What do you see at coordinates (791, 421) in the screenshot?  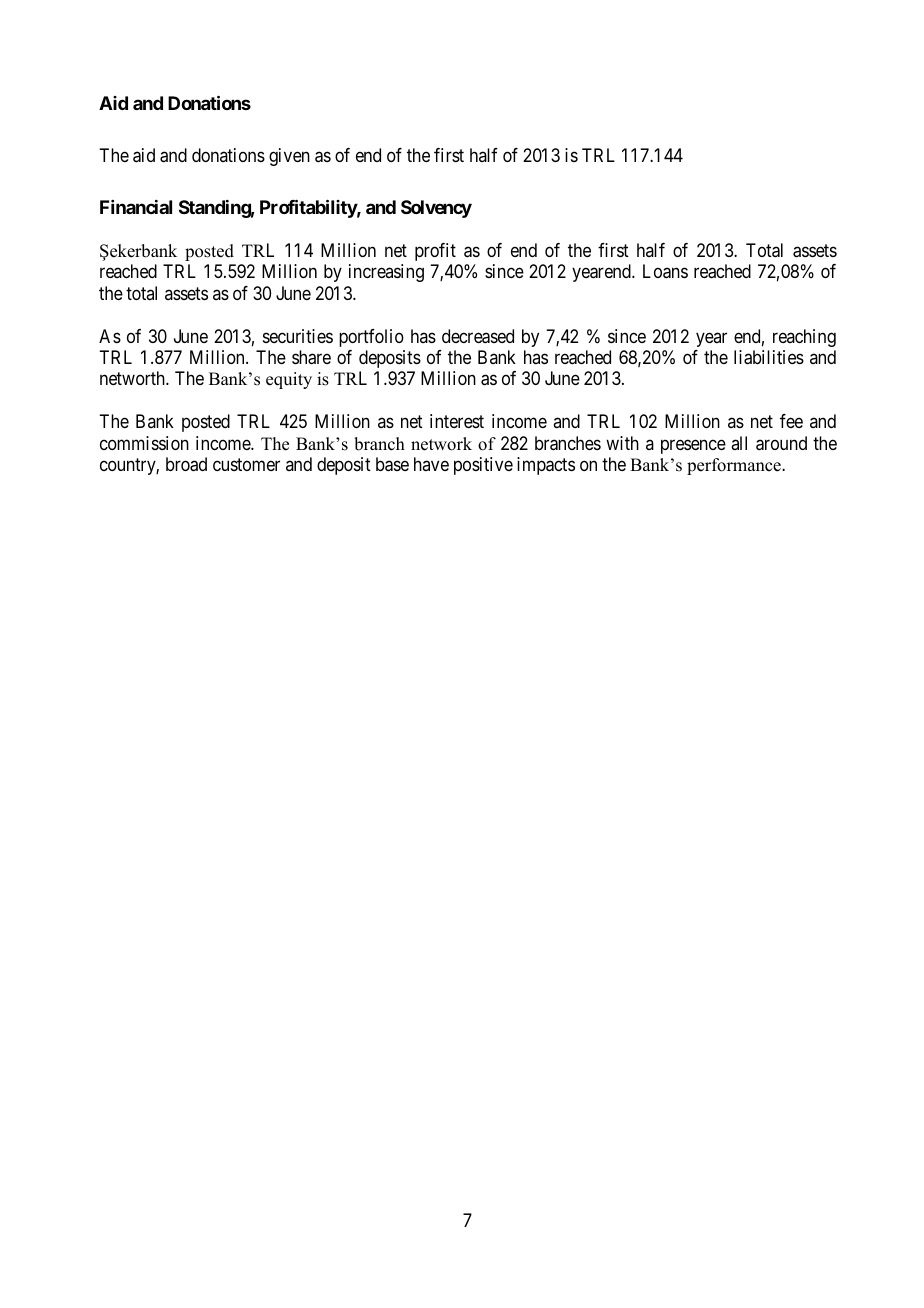 I see `fee` at bounding box center [791, 421].
